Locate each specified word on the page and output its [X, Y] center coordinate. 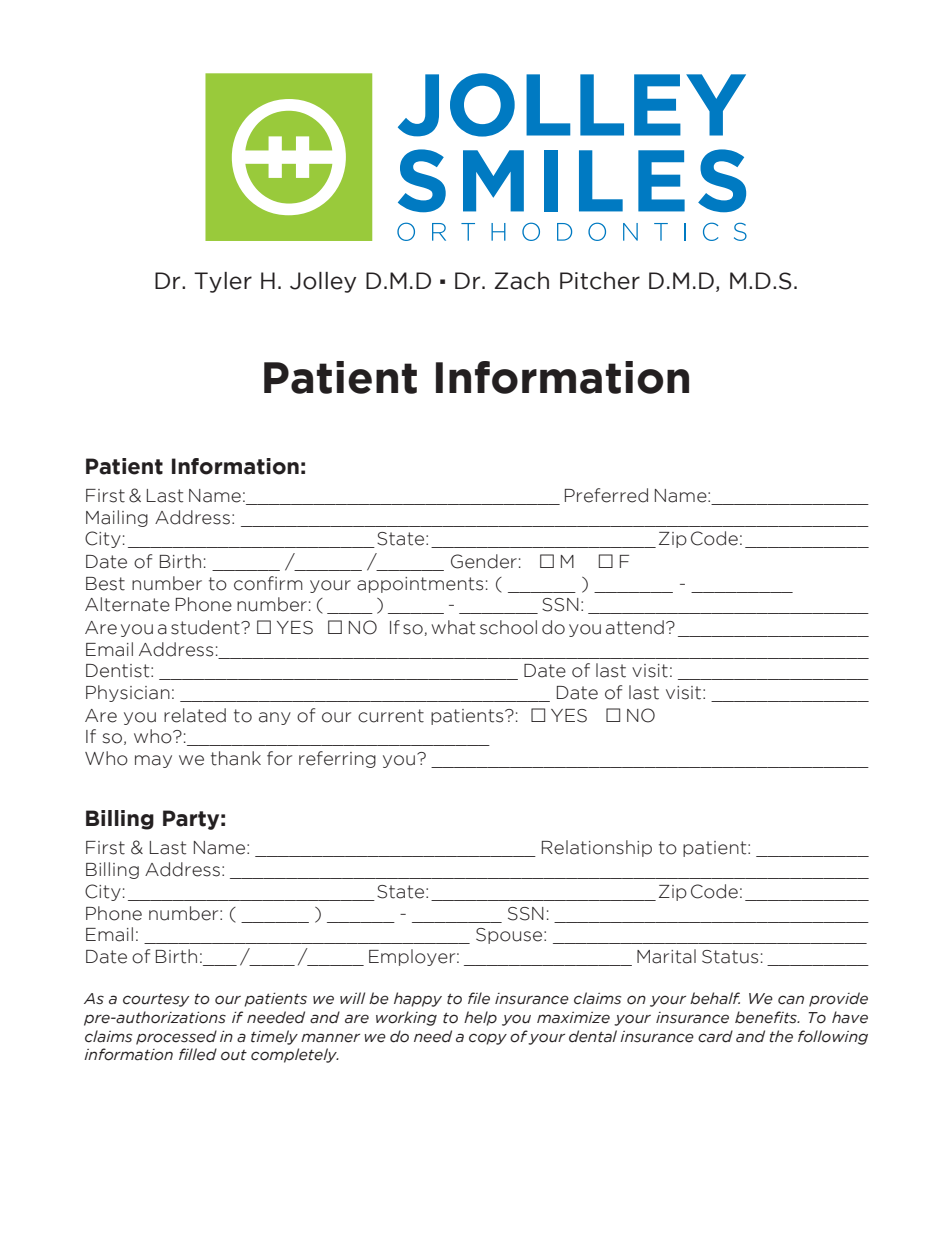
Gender [484, 561]
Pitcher [600, 281]
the [781, 1036]
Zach [521, 281]
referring [337, 759]
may [153, 761]
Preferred [606, 495]
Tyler [223, 282]
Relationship [597, 848]
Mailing [117, 518]
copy [488, 1039]
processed [176, 1037]
